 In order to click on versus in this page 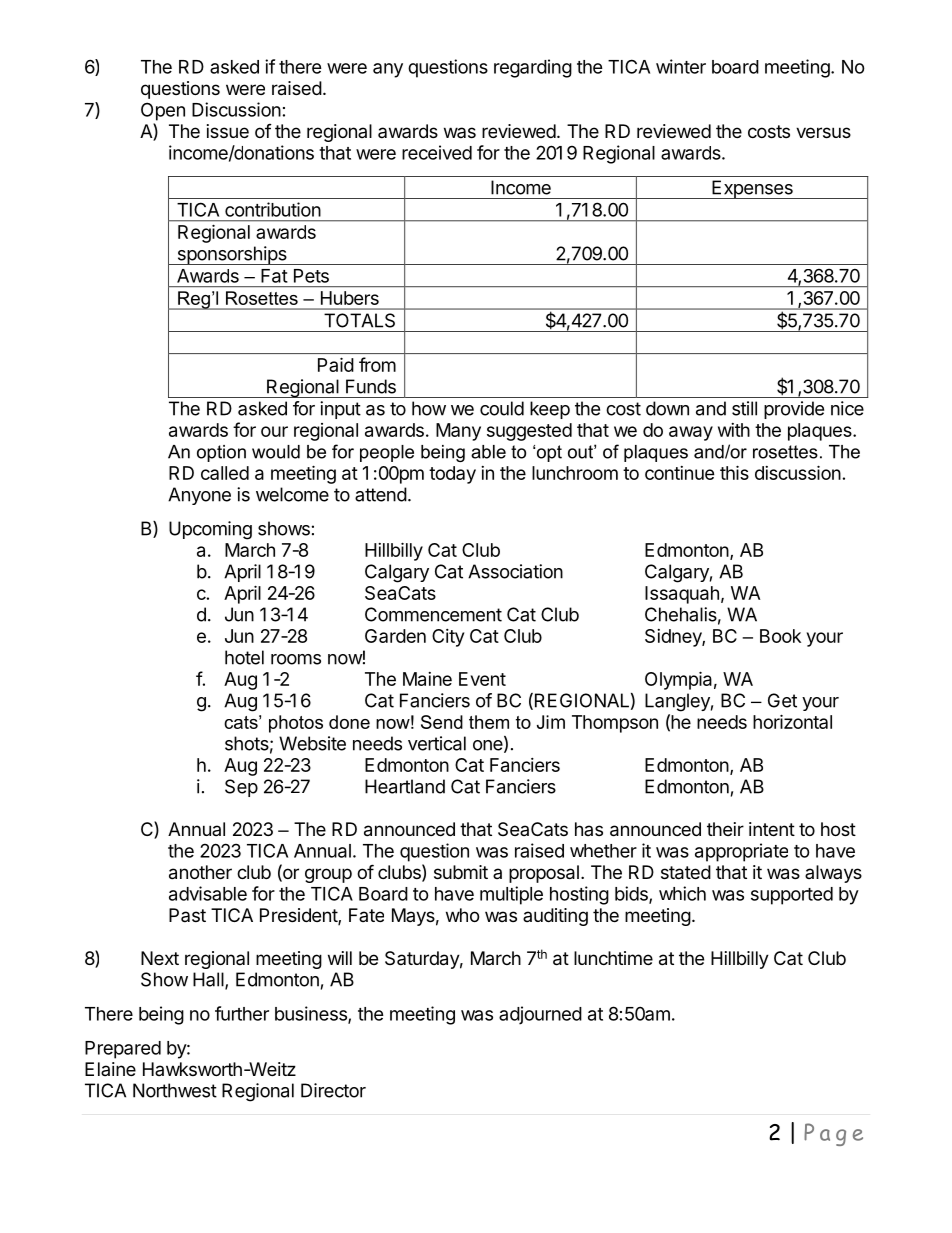, I will do `click(823, 132)`.
